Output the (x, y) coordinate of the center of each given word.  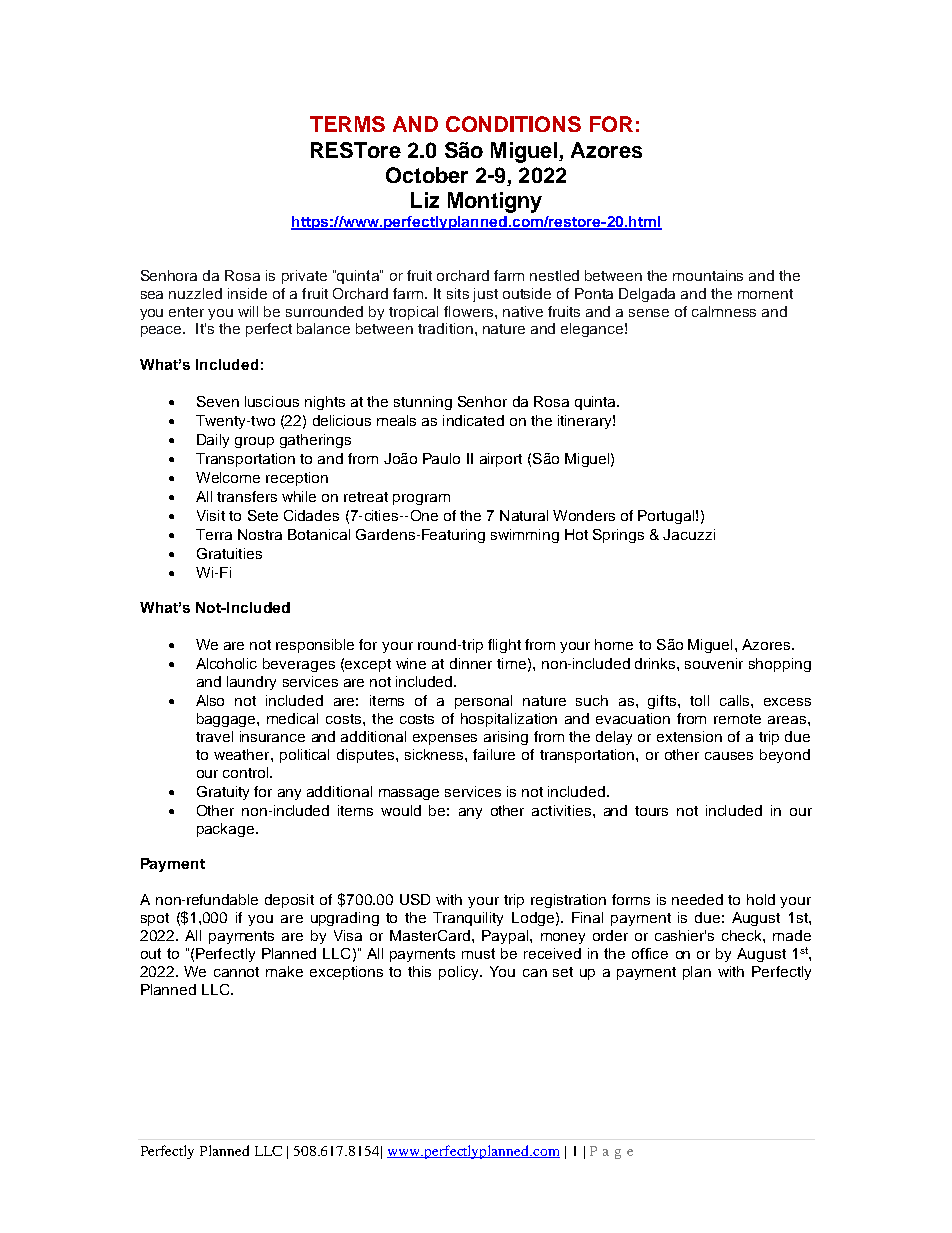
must (478, 953)
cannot (236, 972)
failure (494, 754)
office (650, 953)
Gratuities (229, 553)
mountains (708, 275)
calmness (724, 311)
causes (729, 756)
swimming (525, 536)
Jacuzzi (689, 534)
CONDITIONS (513, 124)
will (248, 311)
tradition (445, 328)
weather (243, 754)
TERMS (347, 124)
